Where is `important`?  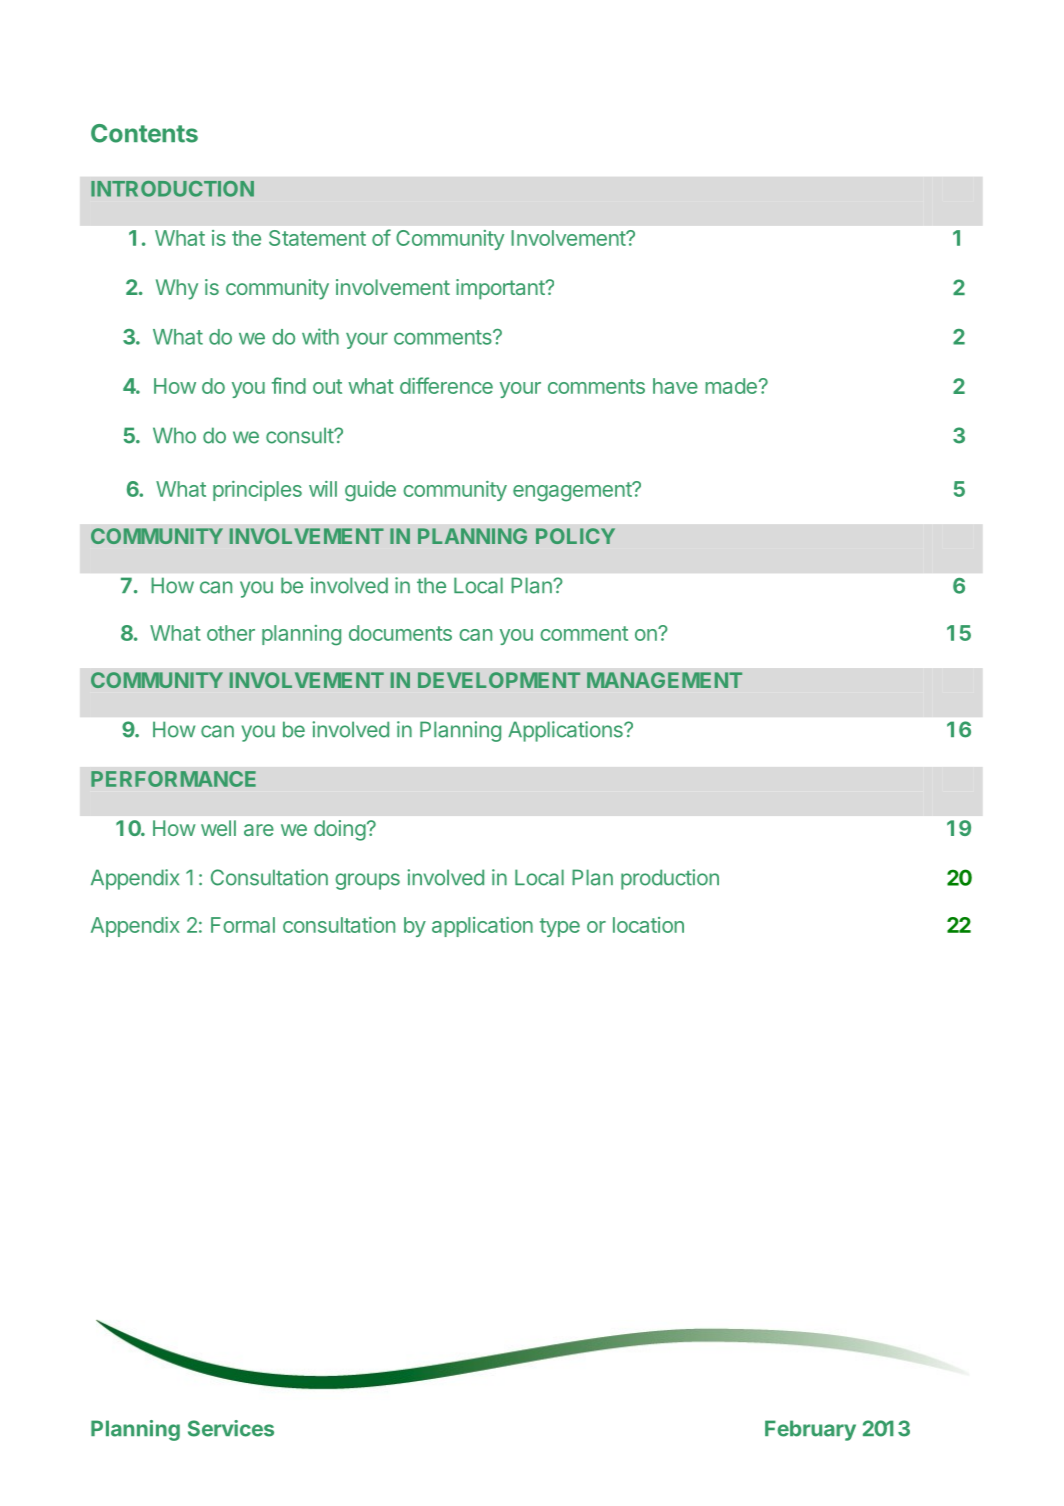 important is located at coordinates (501, 289).
